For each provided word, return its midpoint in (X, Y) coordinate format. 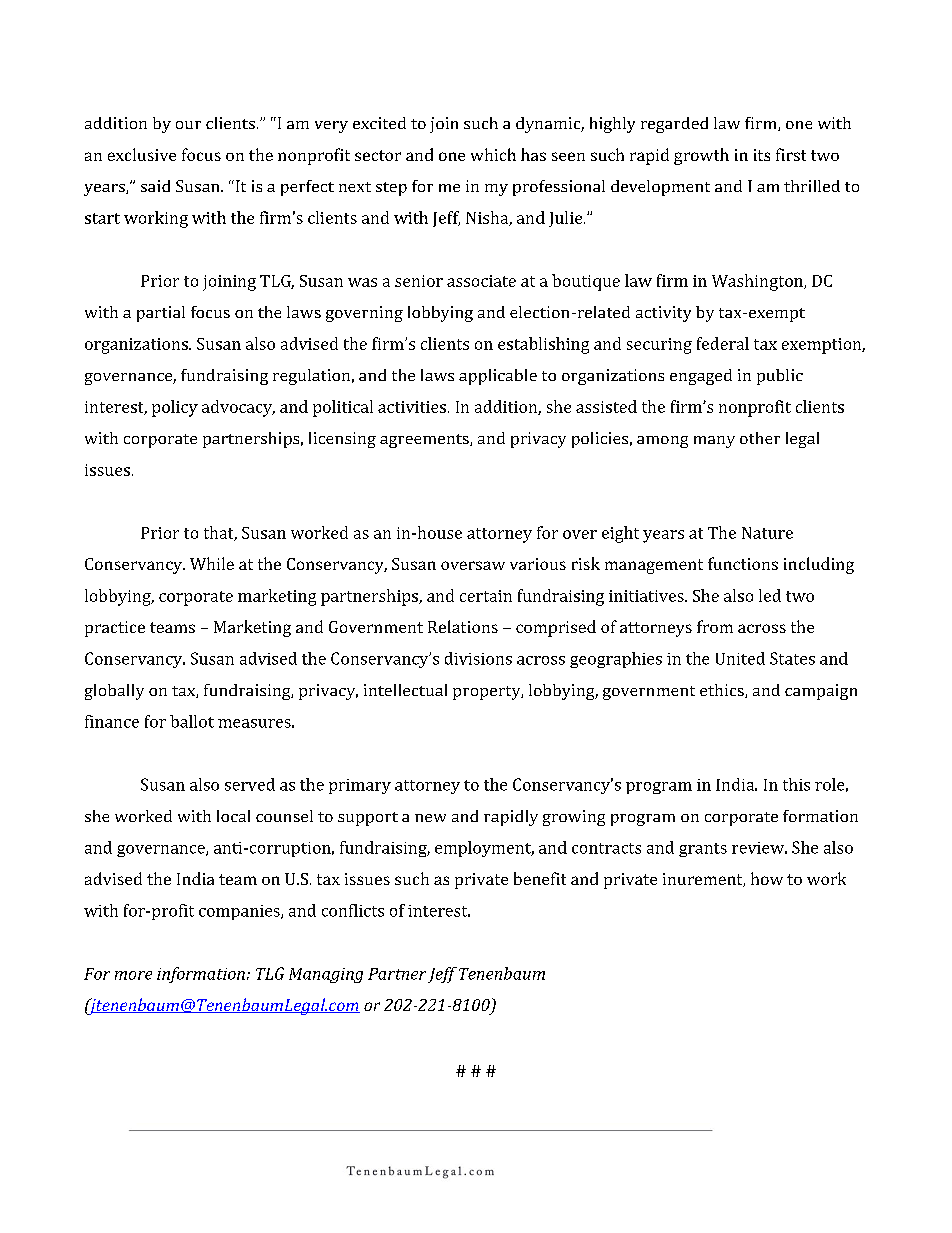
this (796, 784)
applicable (498, 377)
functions (743, 563)
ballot (192, 721)
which (493, 154)
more (133, 975)
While (212, 563)
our (188, 125)
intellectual (405, 690)
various (538, 564)
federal (723, 343)
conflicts (353, 910)
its (762, 155)
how (767, 878)
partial (161, 314)
